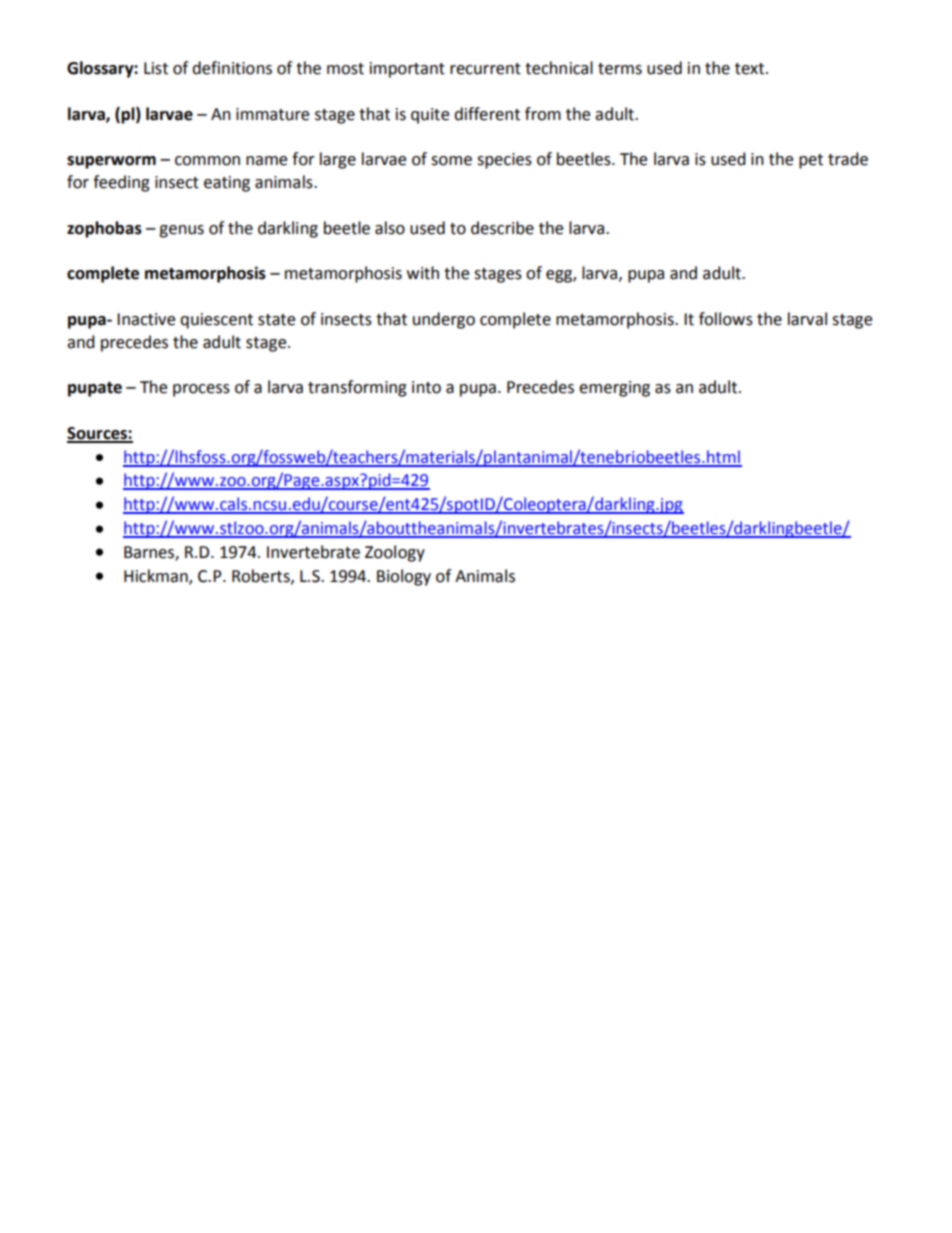 The width and height of the screenshot is (952, 1233). What do you see at coordinates (232, 68) in the screenshot?
I see `definitions` at bounding box center [232, 68].
